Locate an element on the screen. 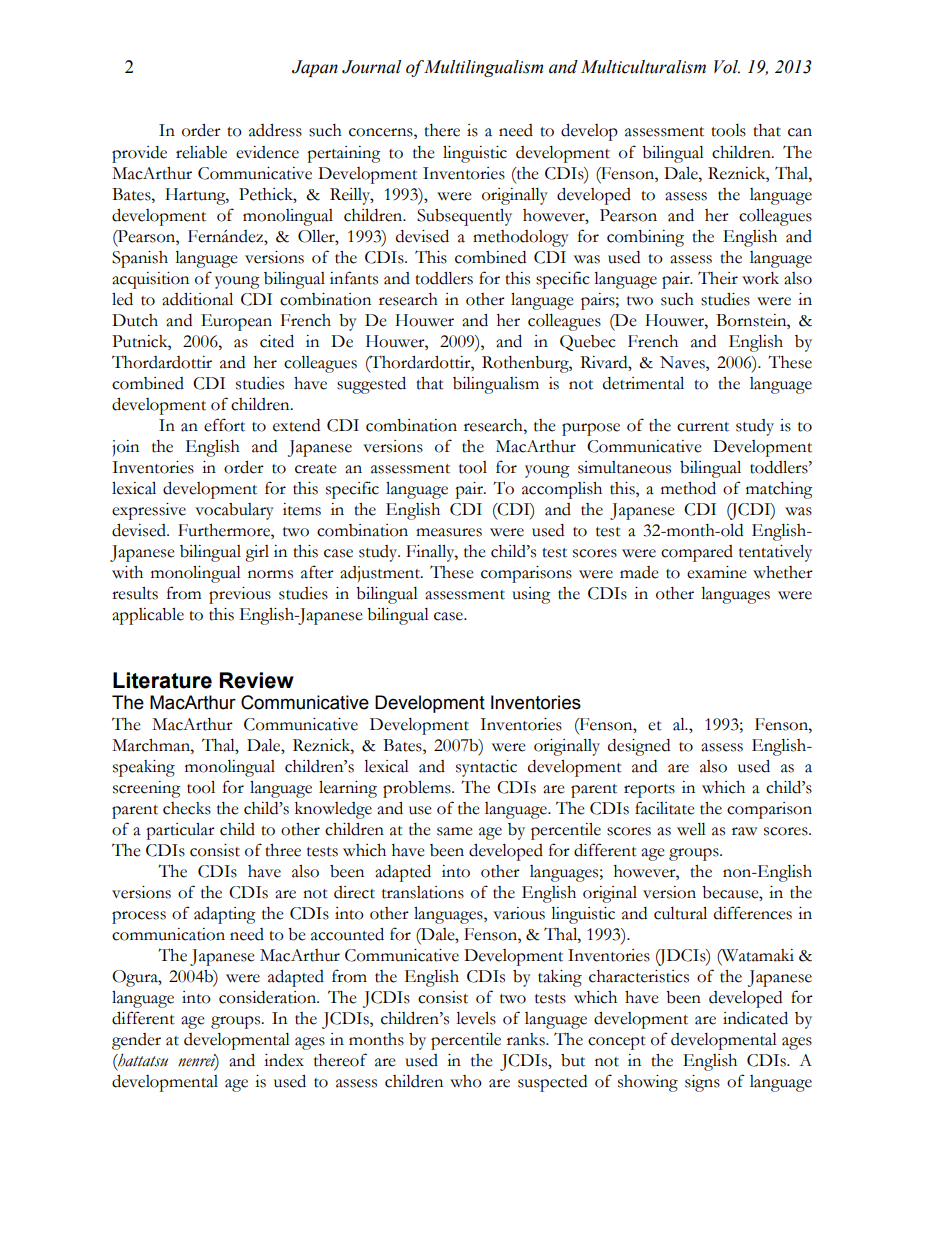 The height and width of the screenshot is (1233, 952). designed is located at coordinates (639, 747).
